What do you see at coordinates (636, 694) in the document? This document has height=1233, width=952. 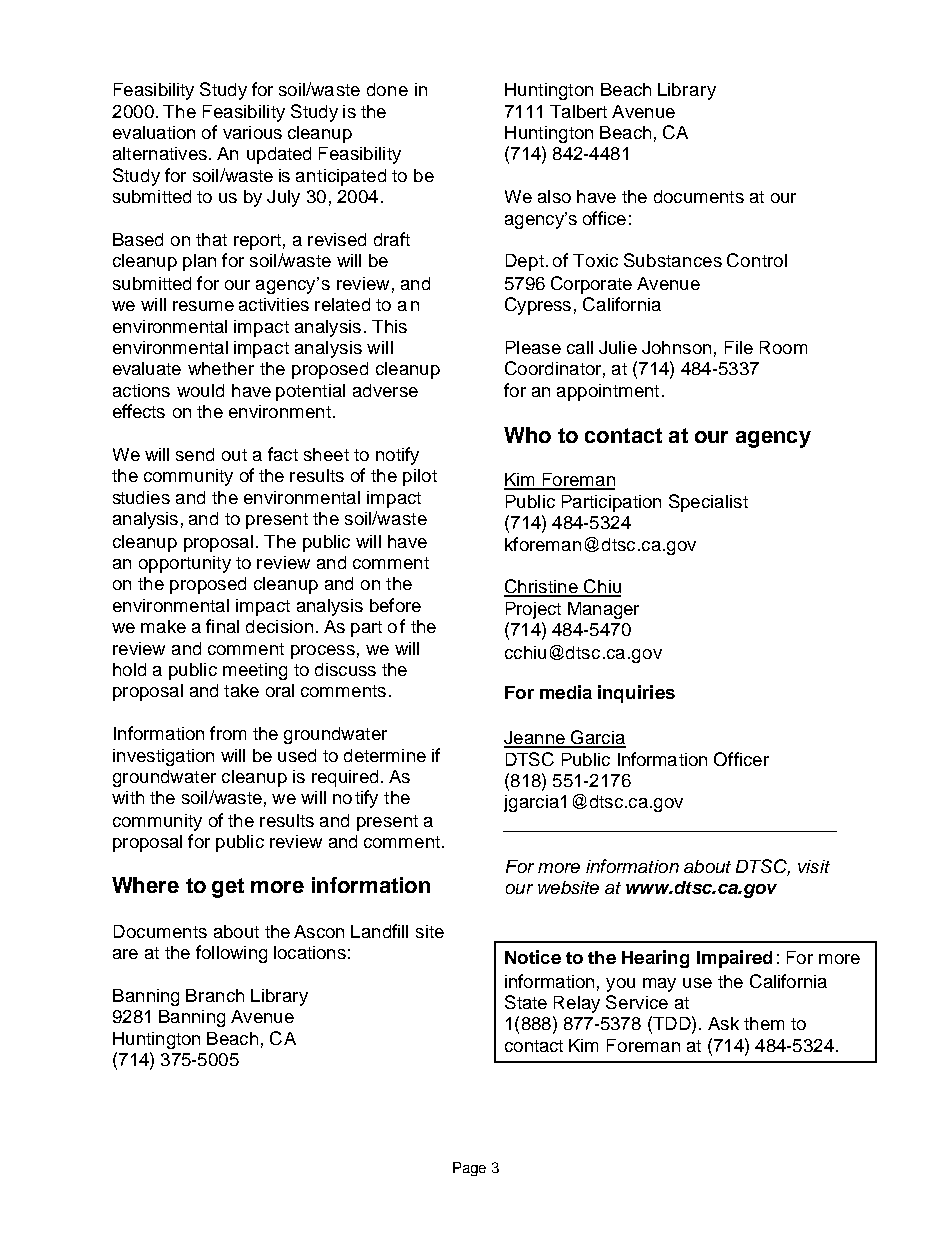 I see `inquiries` at bounding box center [636, 694].
